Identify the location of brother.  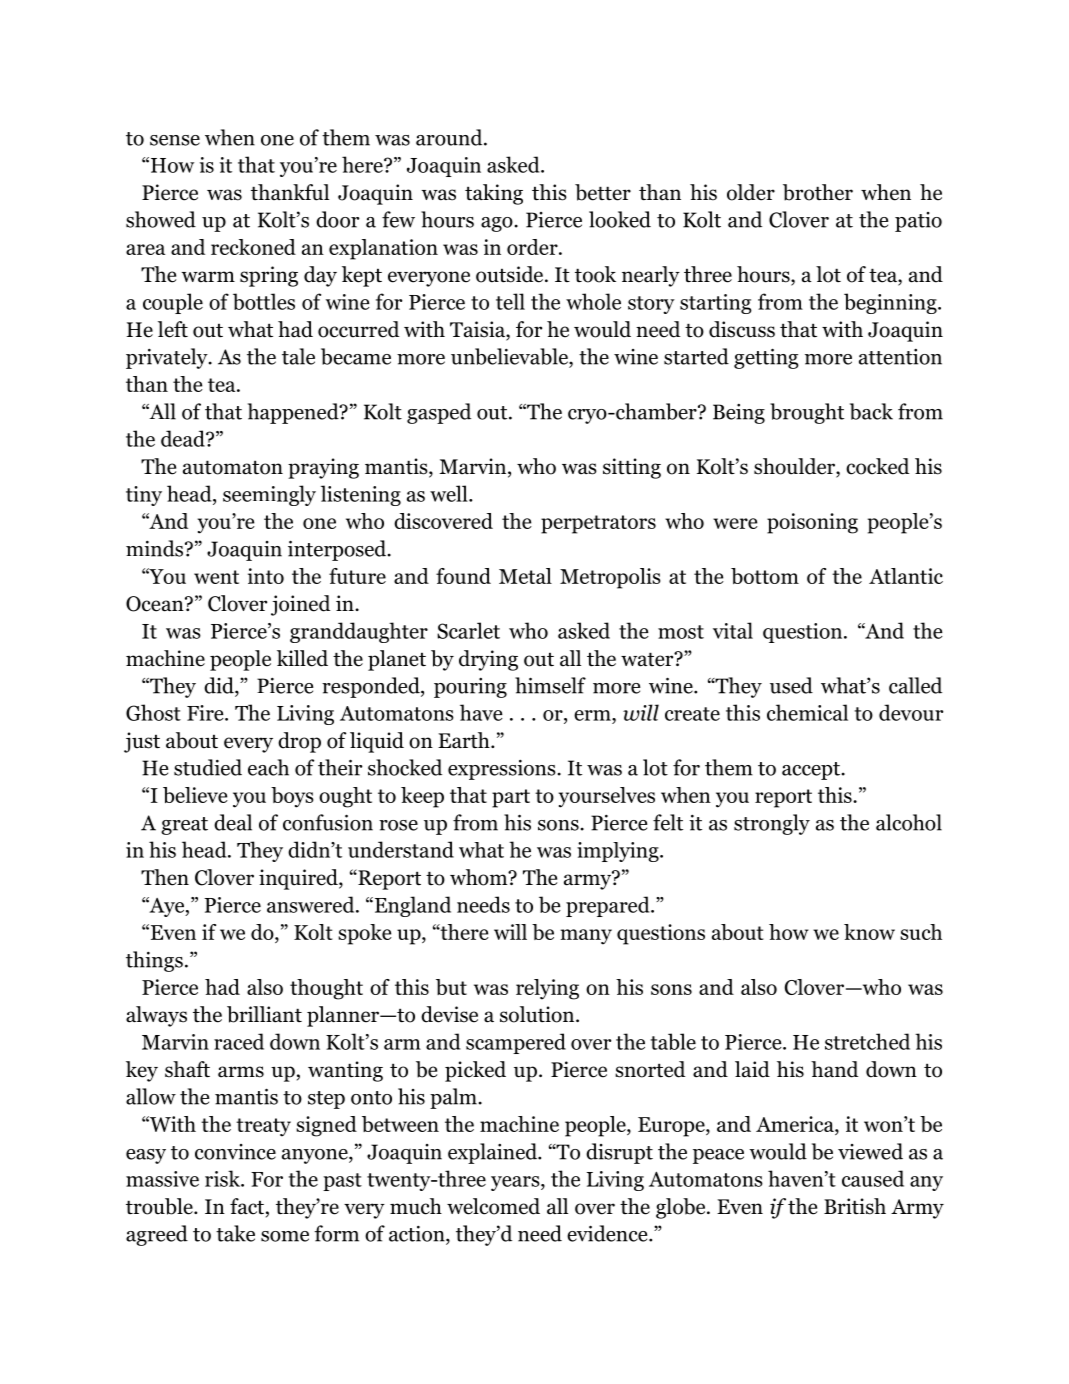
(818, 192).
